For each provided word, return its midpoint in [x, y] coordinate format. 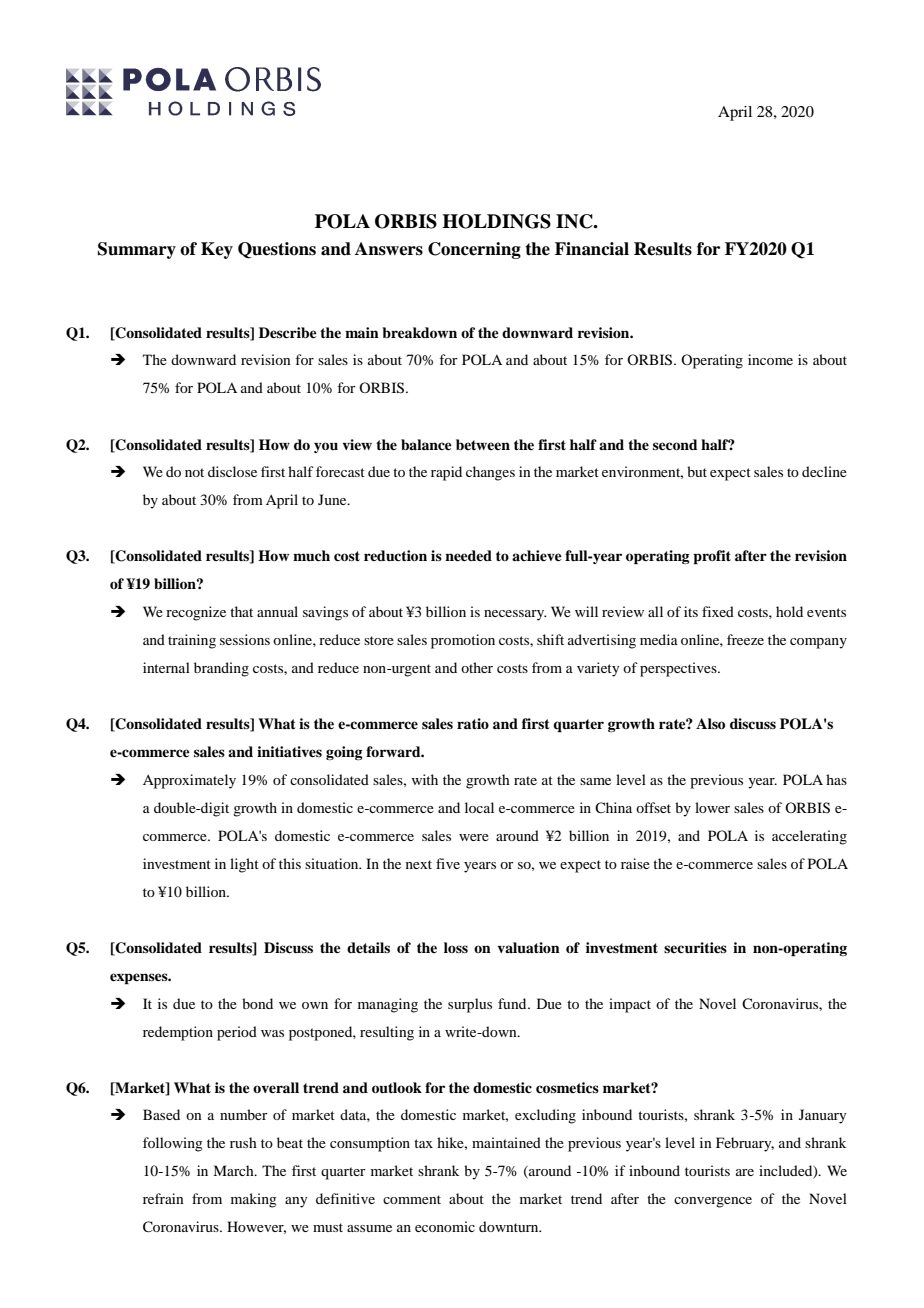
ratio [473, 723]
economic [445, 1226]
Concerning [474, 250]
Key [217, 250]
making [254, 1200]
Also [710, 723]
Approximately [189, 781]
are [745, 1172]
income [770, 359]
